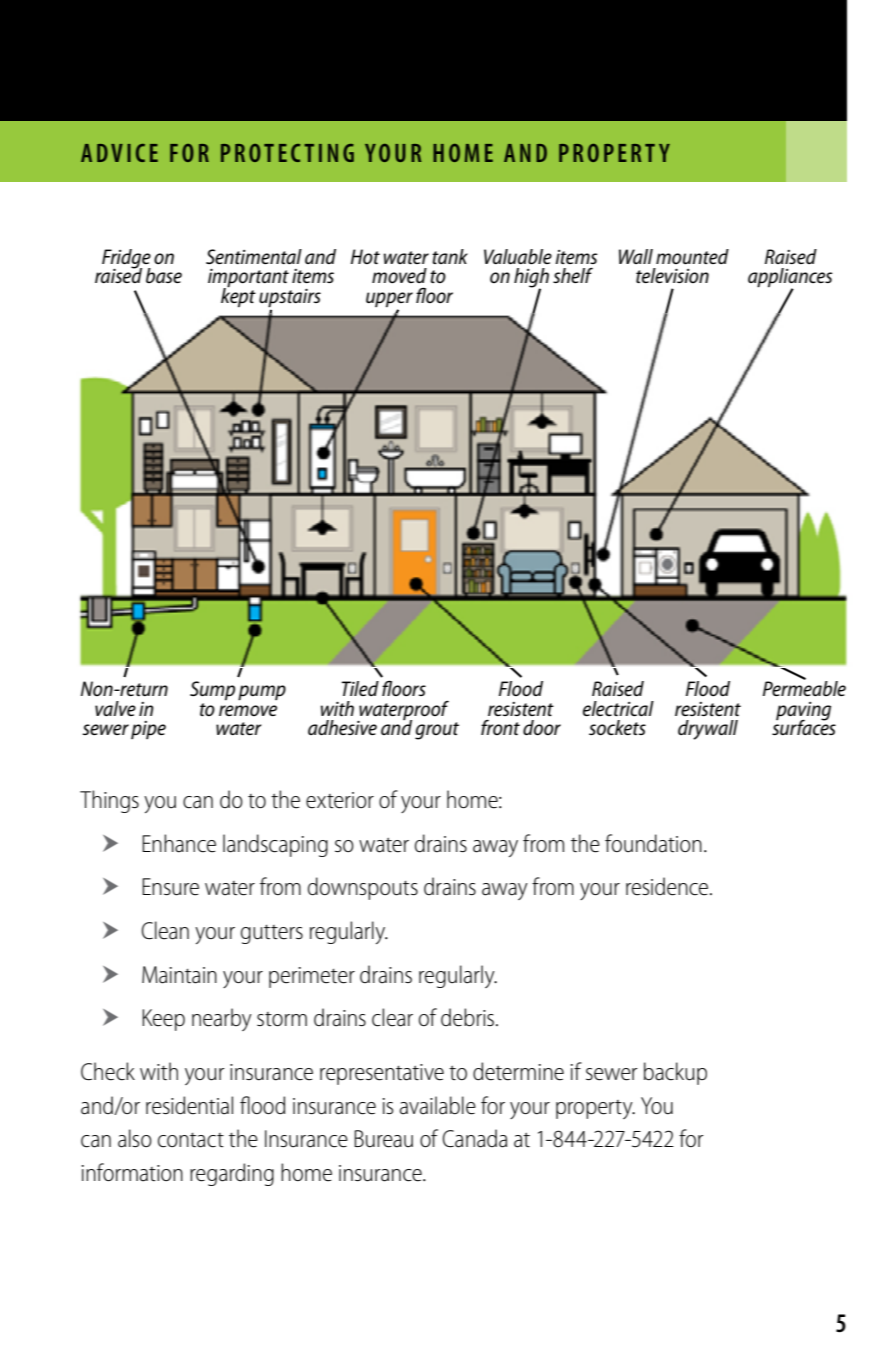 The height and width of the document is (1372, 887). What do you see at coordinates (179, 975) in the document?
I see `Maintain` at bounding box center [179, 975].
